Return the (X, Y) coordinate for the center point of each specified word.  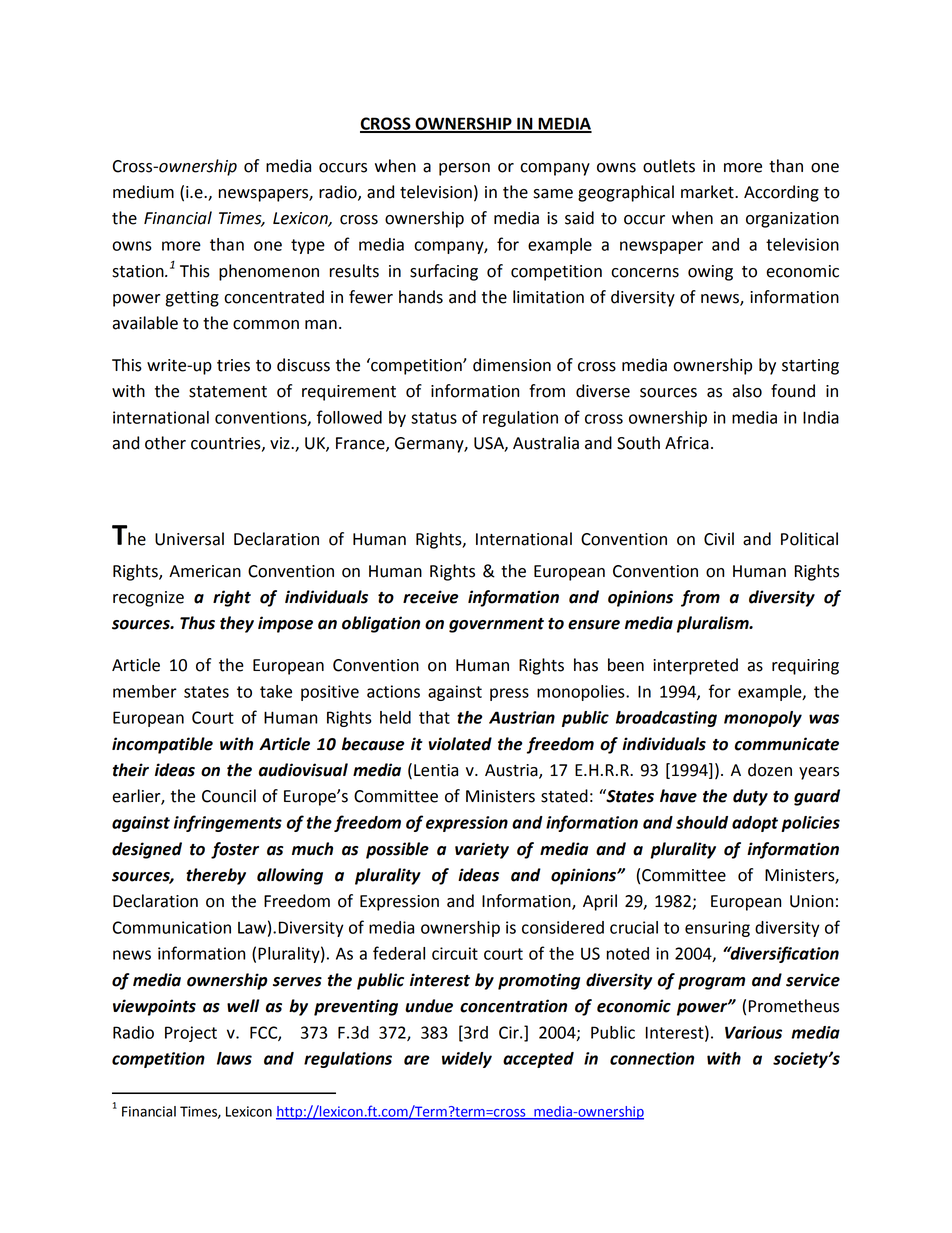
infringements (228, 823)
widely (467, 1060)
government (496, 625)
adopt (755, 824)
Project (191, 1034)
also (747, 391)
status (434, 418)
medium (143, 192)
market (708, 192)
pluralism (714, 624)
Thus (197, 623)
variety (482, 850)
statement (228, 392)
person (464, 169)
